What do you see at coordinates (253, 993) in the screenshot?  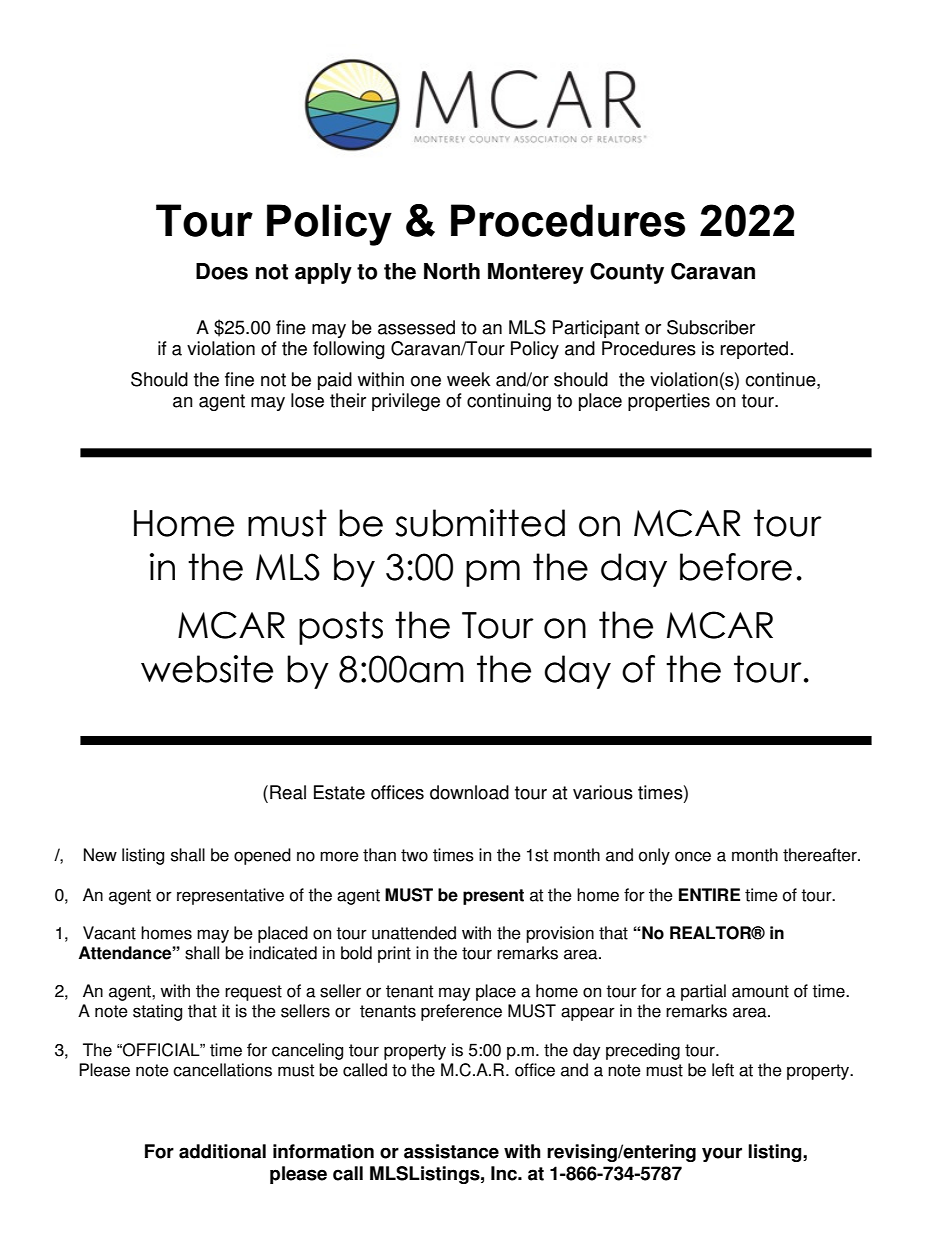 I see `request` at bounding box center [253, 993].
